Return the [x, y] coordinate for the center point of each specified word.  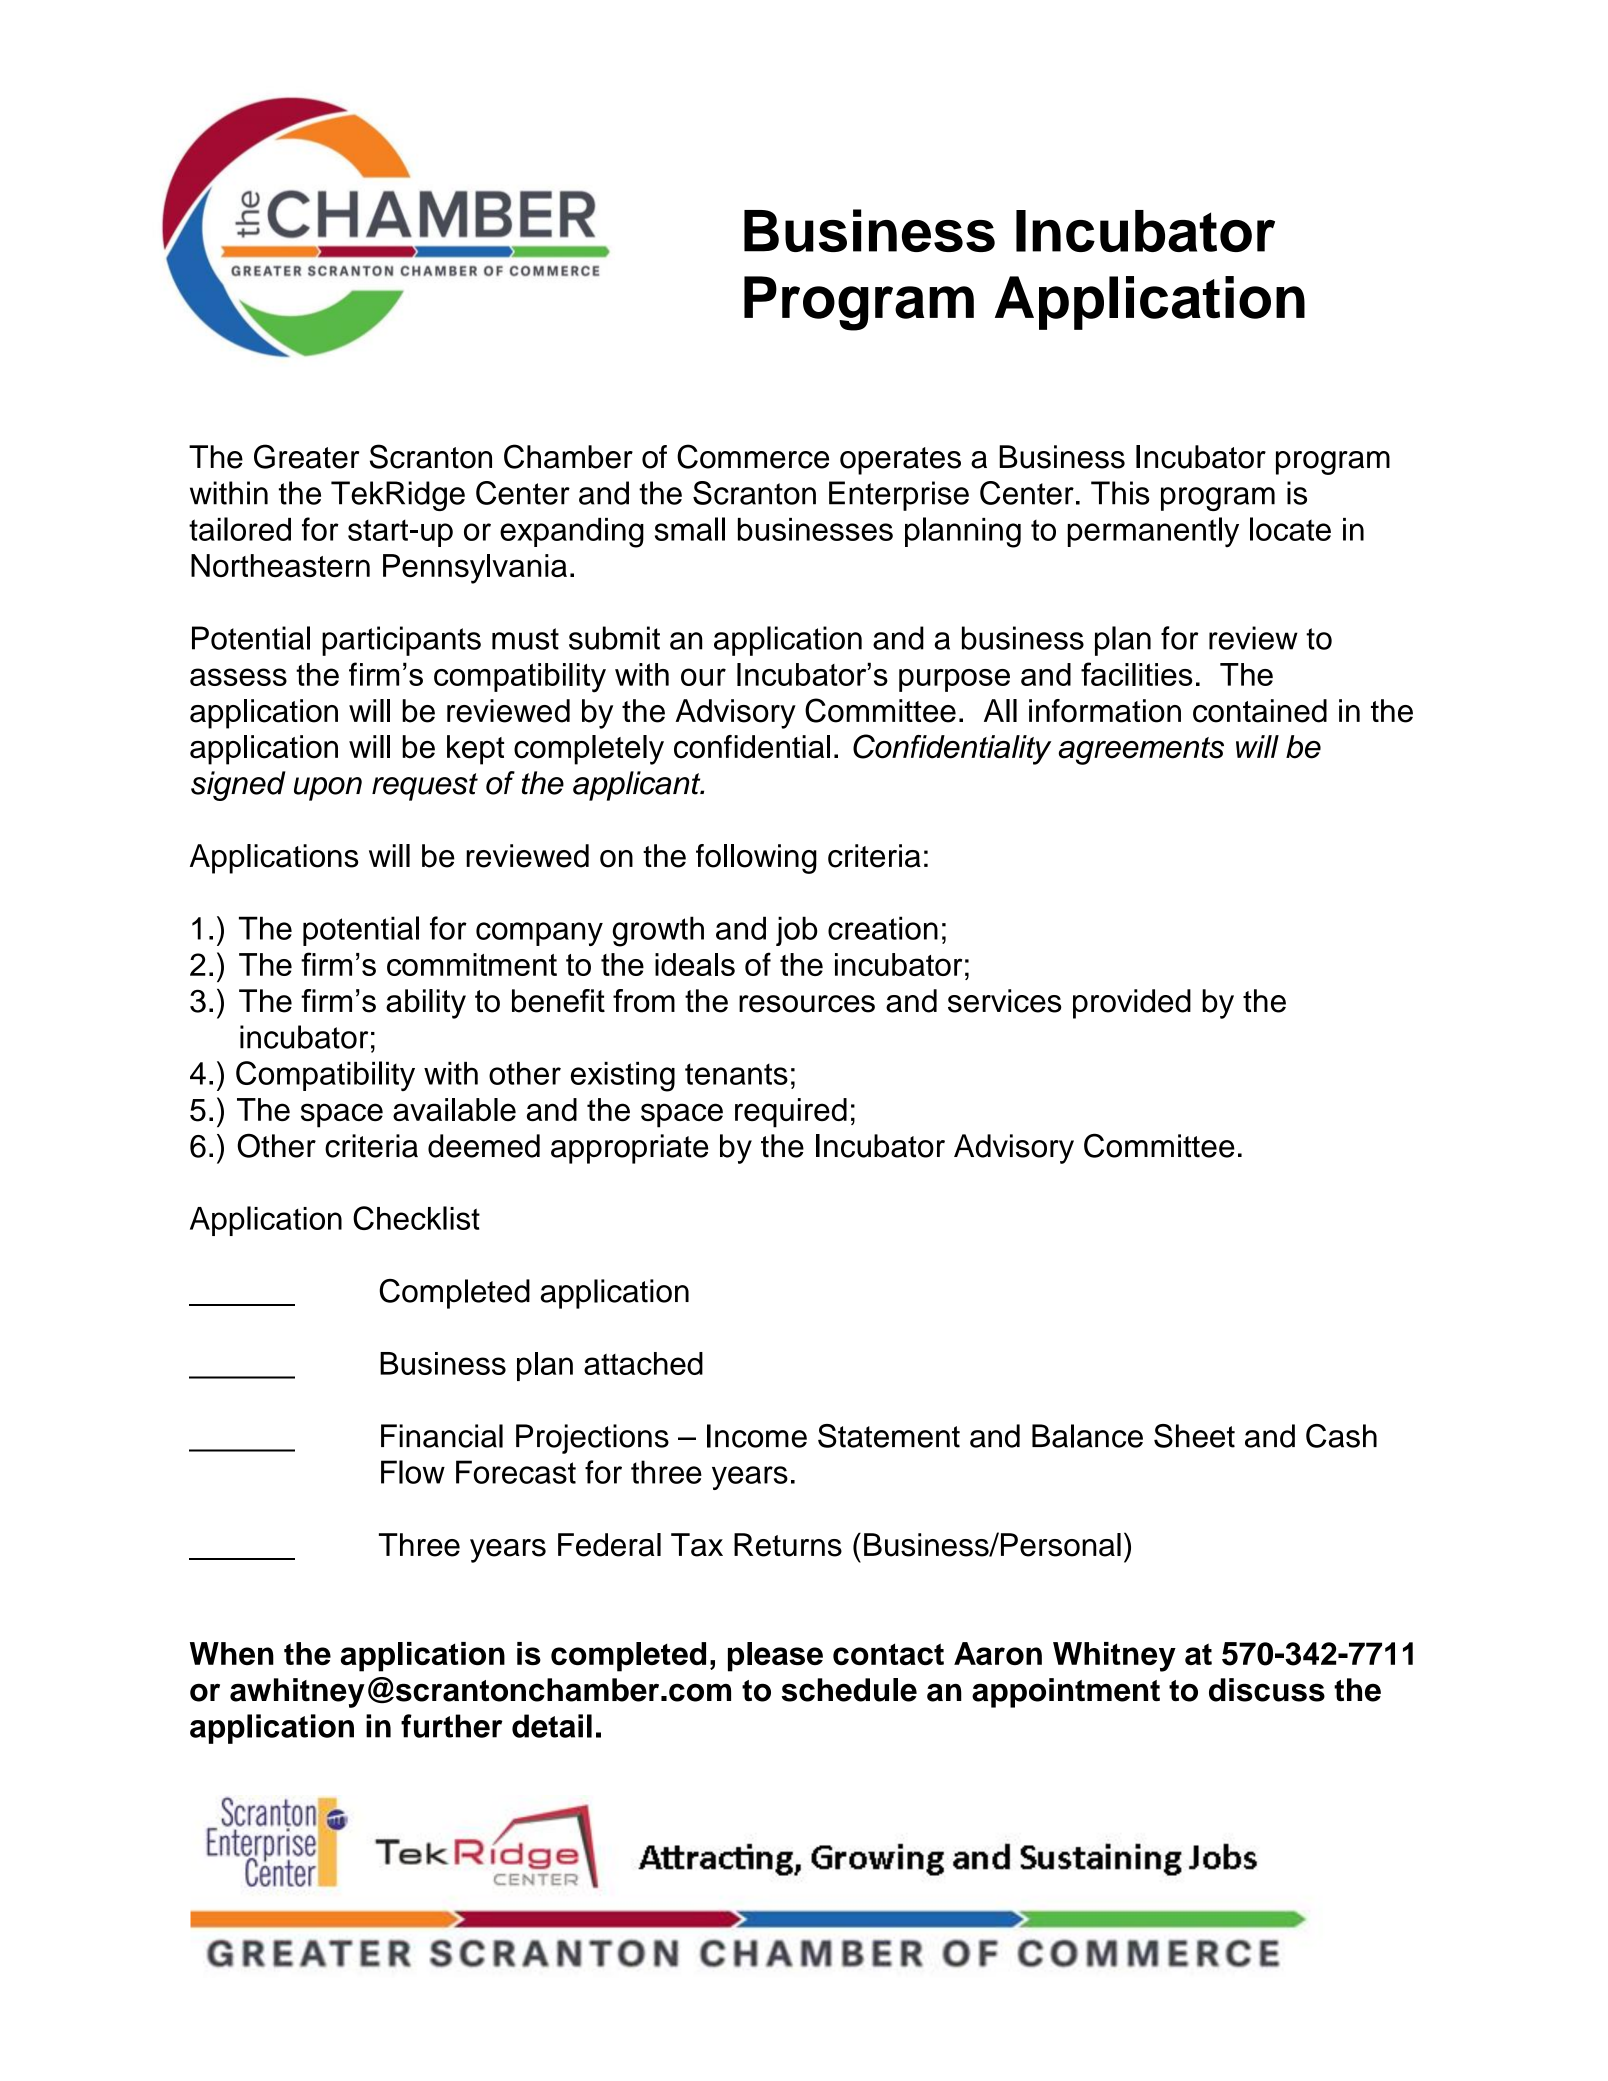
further [452, 1726]
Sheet [1194, 1436]
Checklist [416, 1218]
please [775, 1657]
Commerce [753, 456]
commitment [472, 964]
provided [1132, 1004]
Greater [306, 456]
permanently [1153, 532]
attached [643, 1363]
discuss [1267, 1690]
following [756, 859]
